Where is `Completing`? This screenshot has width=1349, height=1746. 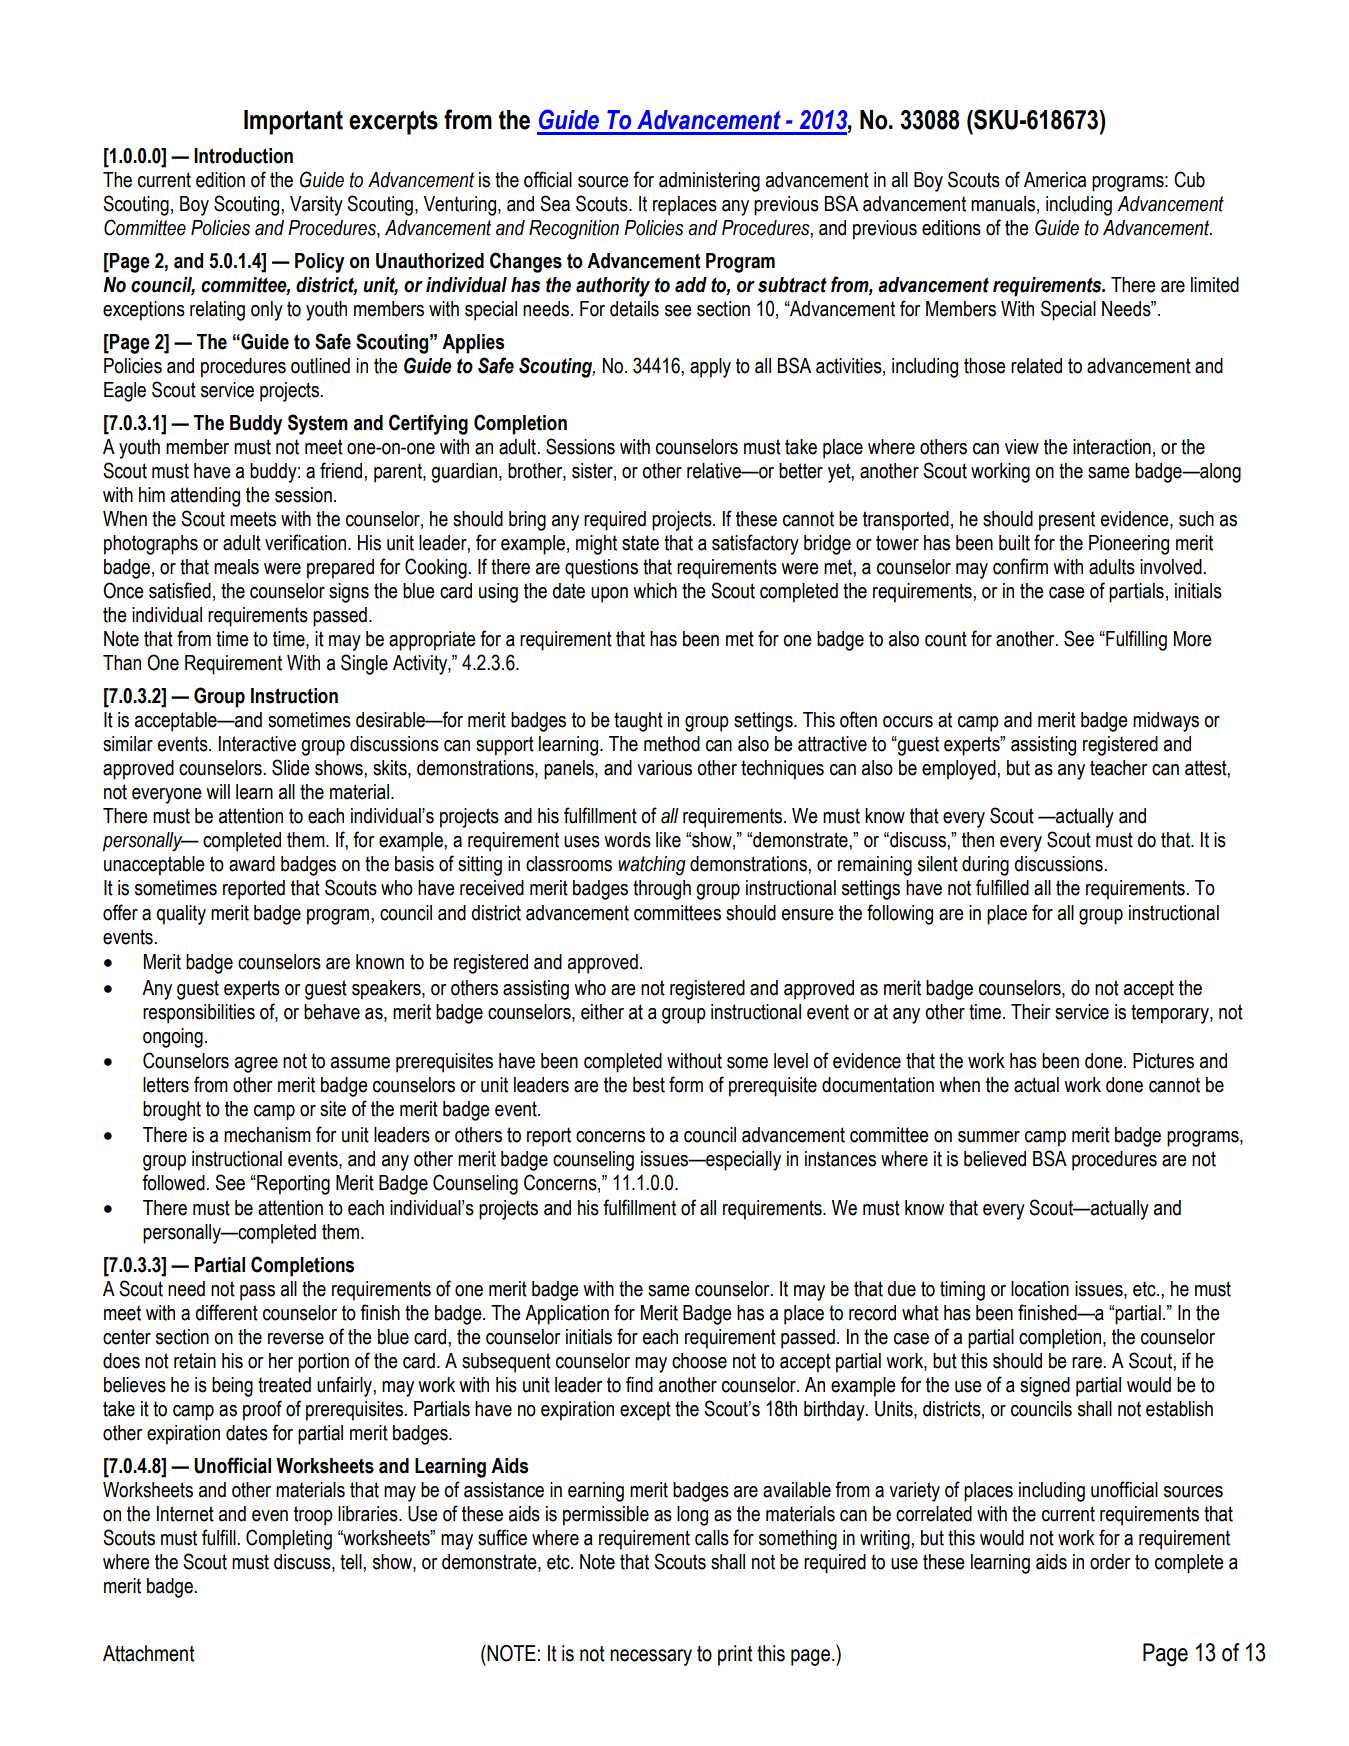
Completing is located at coordinates (289, 1539).
